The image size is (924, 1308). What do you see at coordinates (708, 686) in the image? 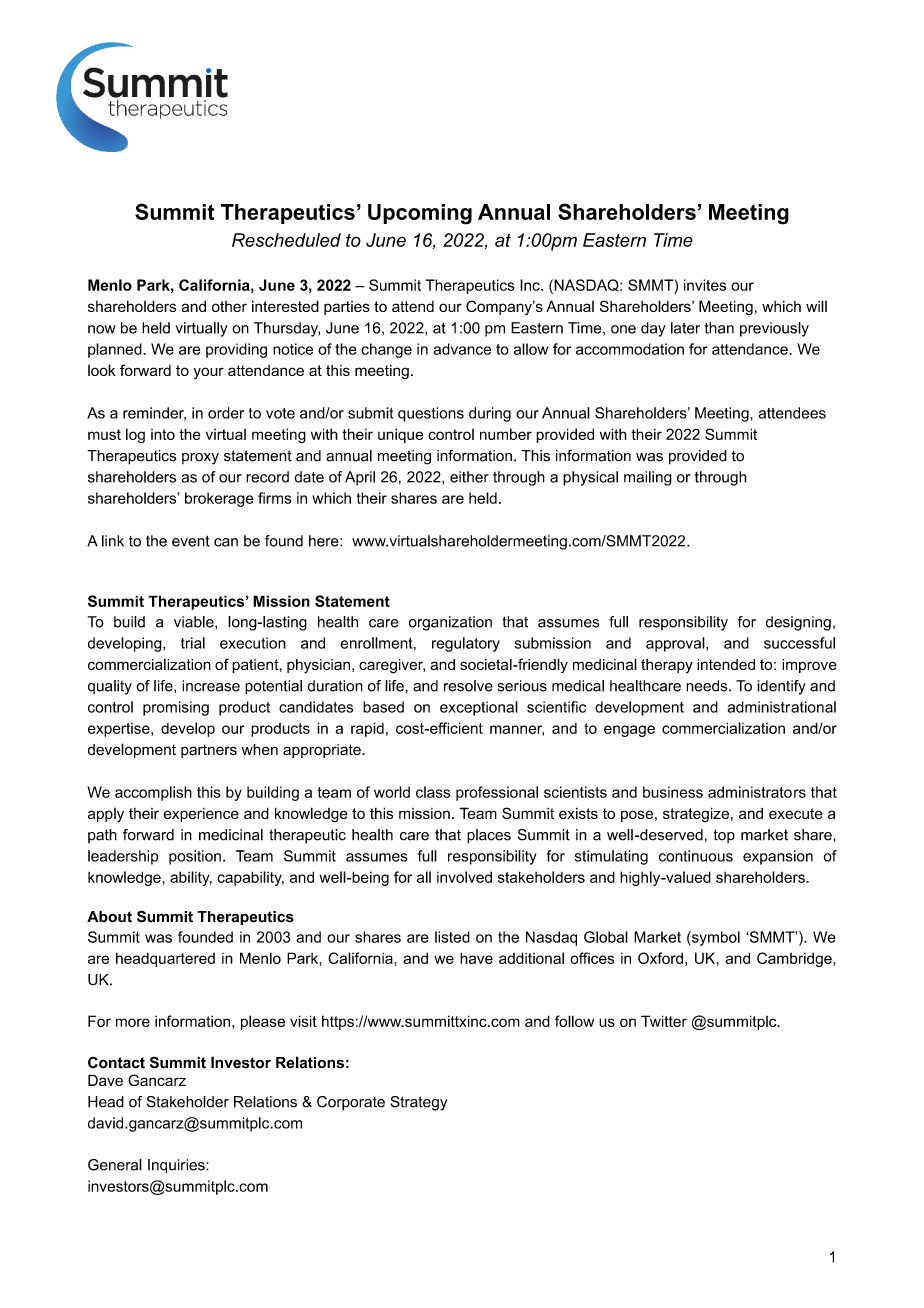
I see `needs` at bounding box center [708, 686].
